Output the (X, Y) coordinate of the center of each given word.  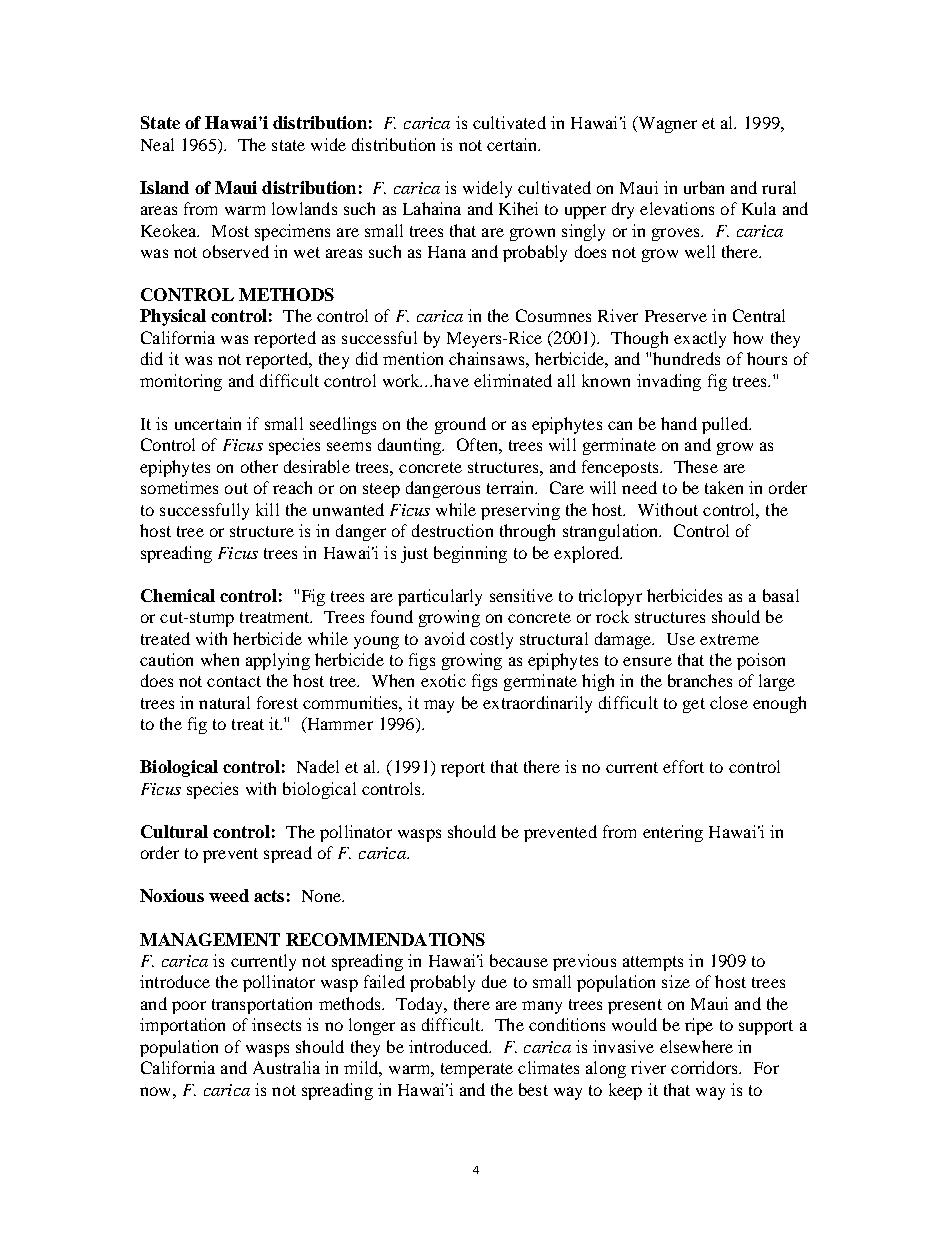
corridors (705, 1067)
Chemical (178, 595)
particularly (440, 597)
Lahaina (432, 208)
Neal (157, 144)
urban (704, 187)
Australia (286, 1067)
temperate (477, 1070)
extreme (729, 639)
